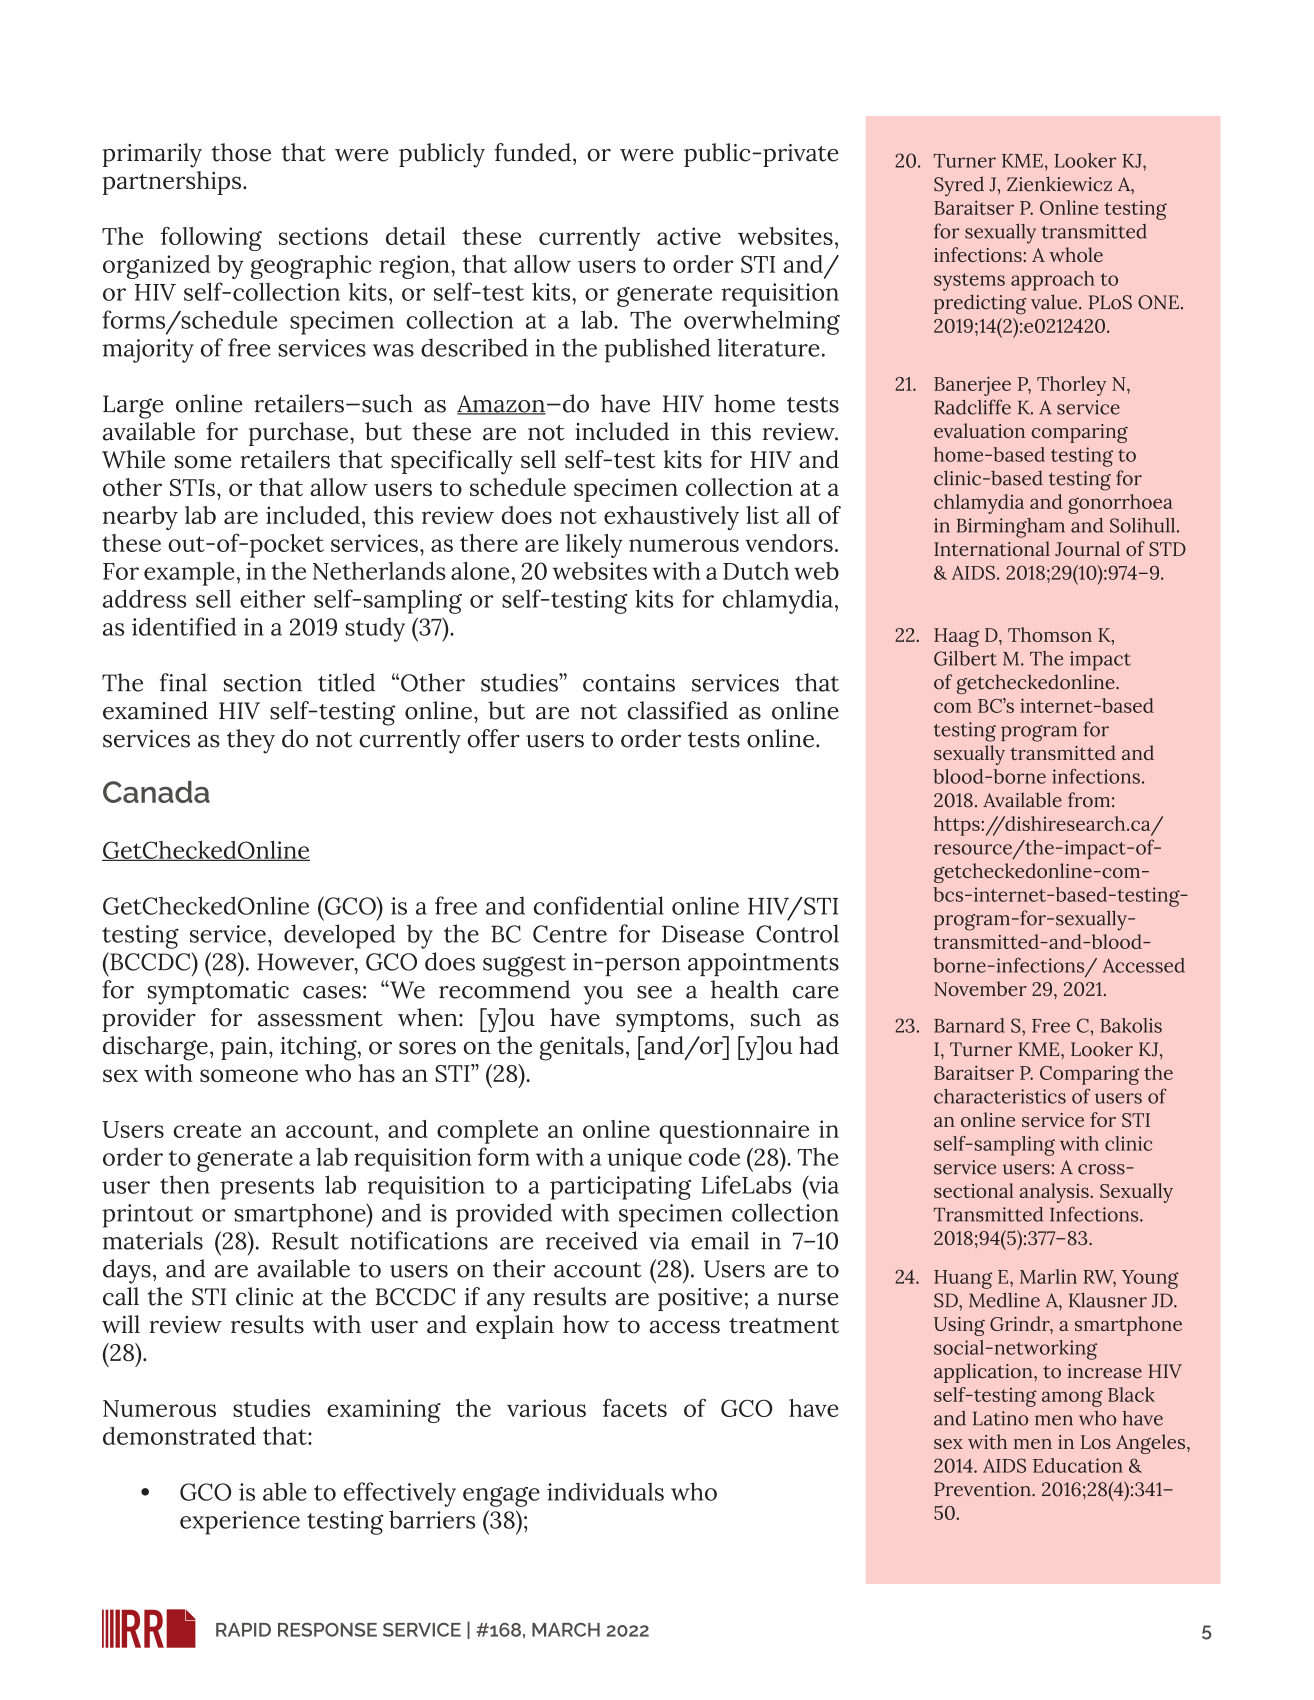 The width and height of the screenshot is (1314, 1700). What do you see at coordinates (689, 236) in the screenshot?
I see `active` at bounding box center [689, 236].
